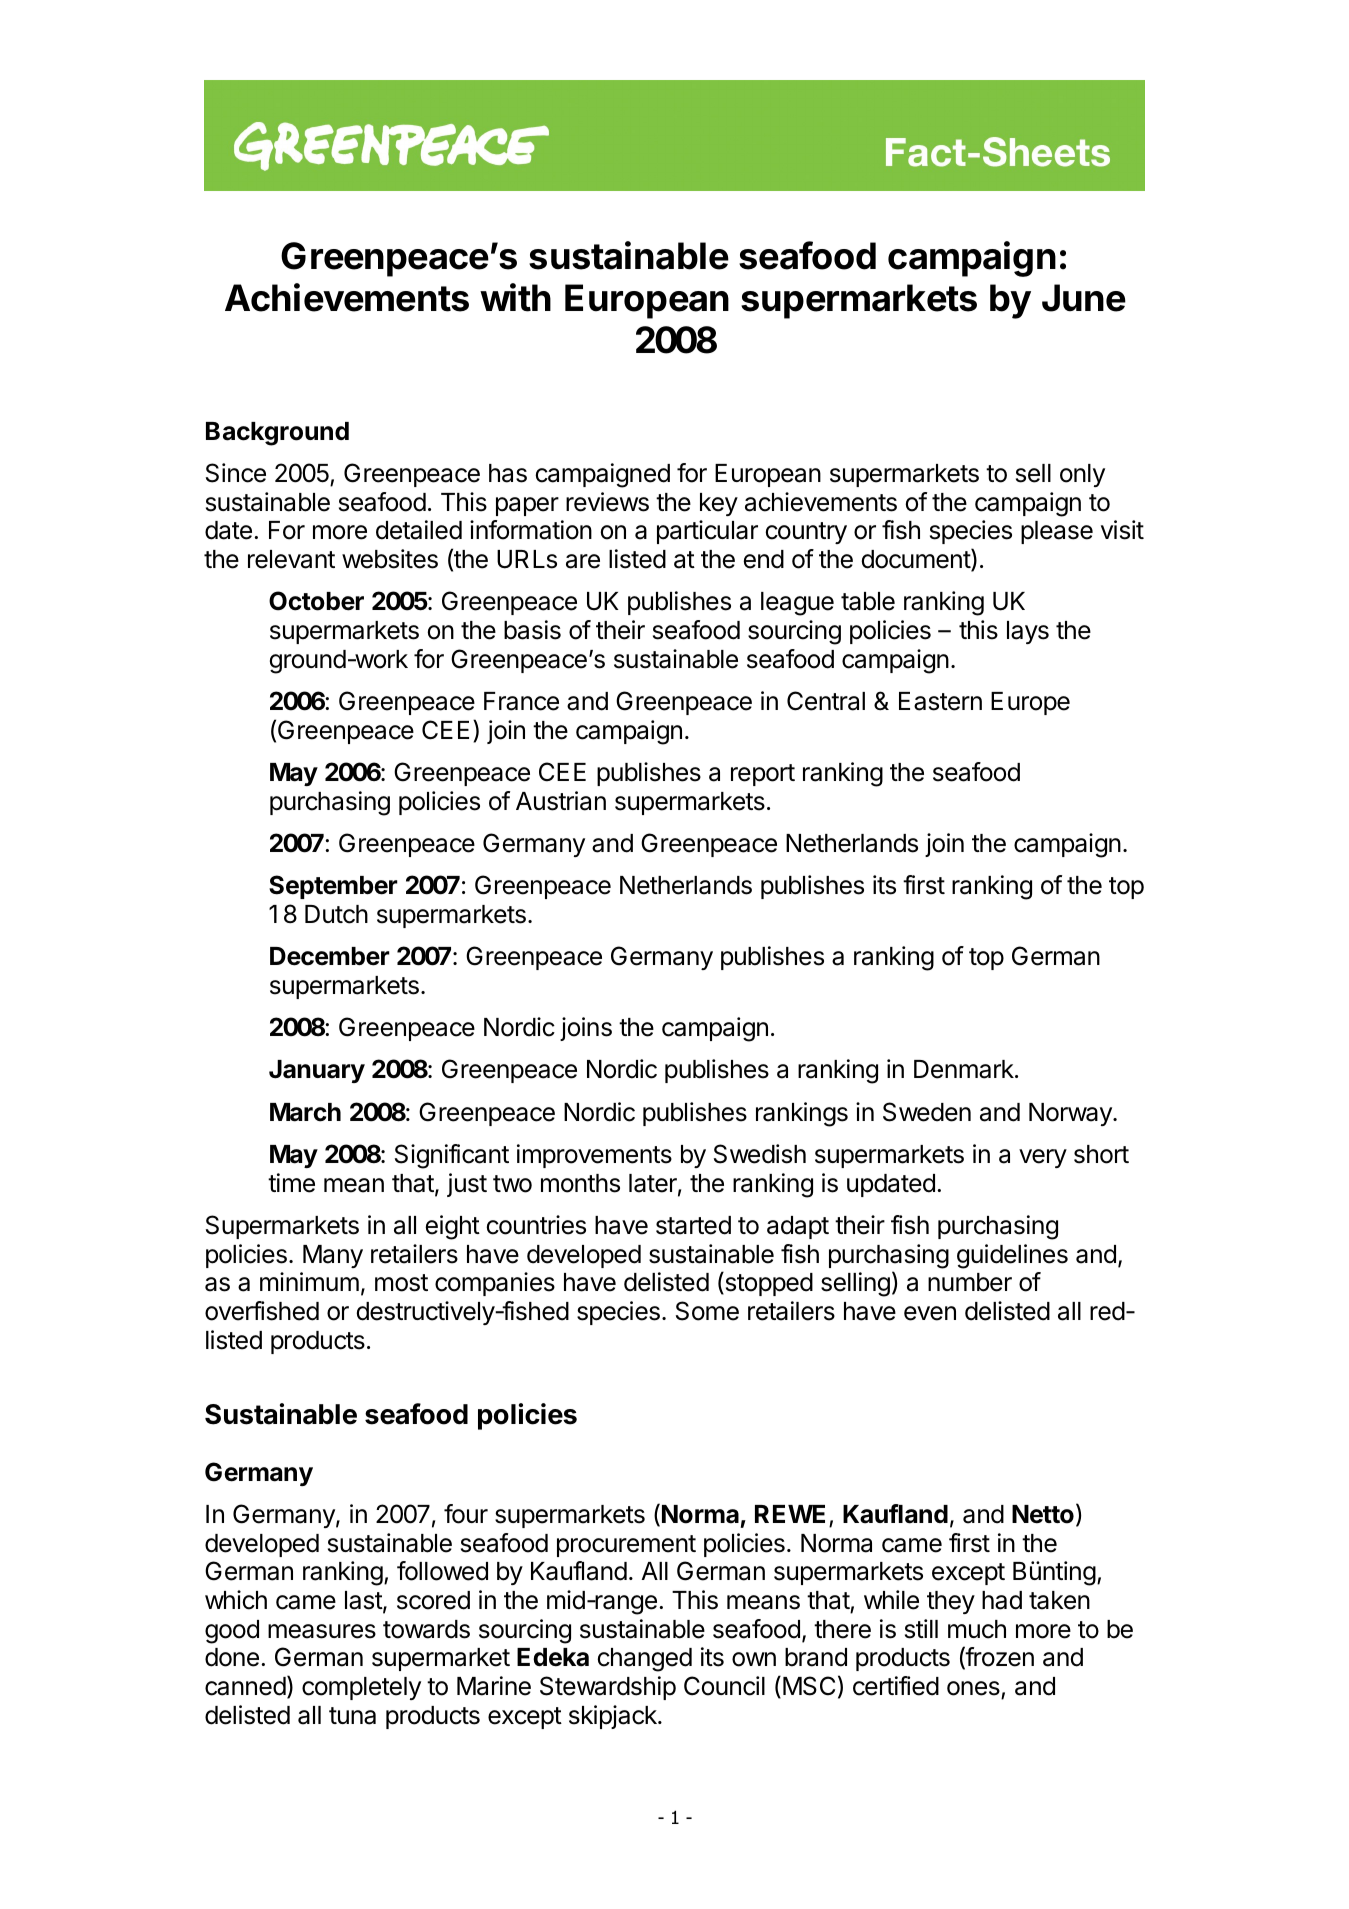  Describe the element at coordinates (1012, 1256) in the screenshot. I see `guidelines` at that location.
